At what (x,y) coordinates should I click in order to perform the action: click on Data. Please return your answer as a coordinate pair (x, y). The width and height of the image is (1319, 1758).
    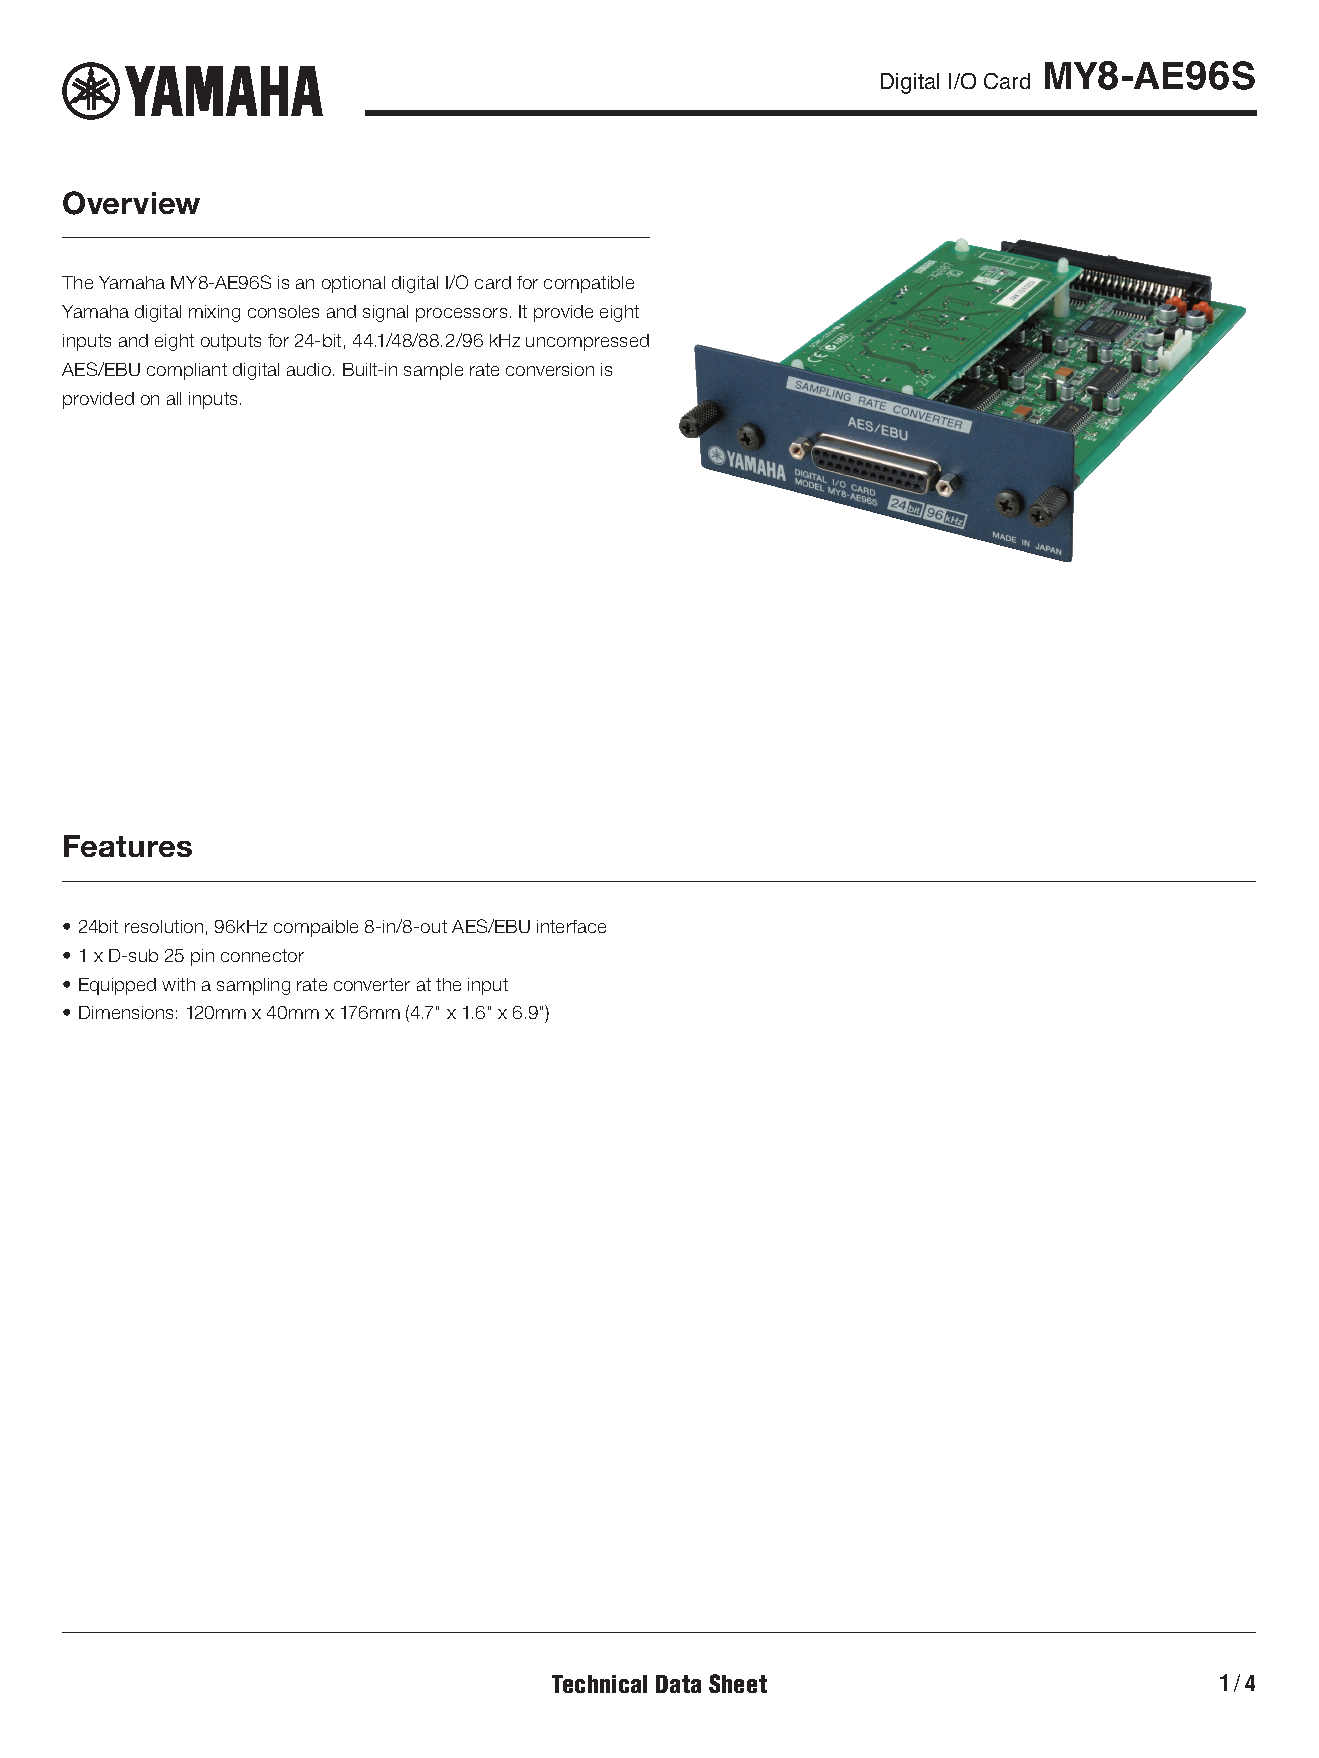
    Looking at the image, I should click on (678, 1684).
